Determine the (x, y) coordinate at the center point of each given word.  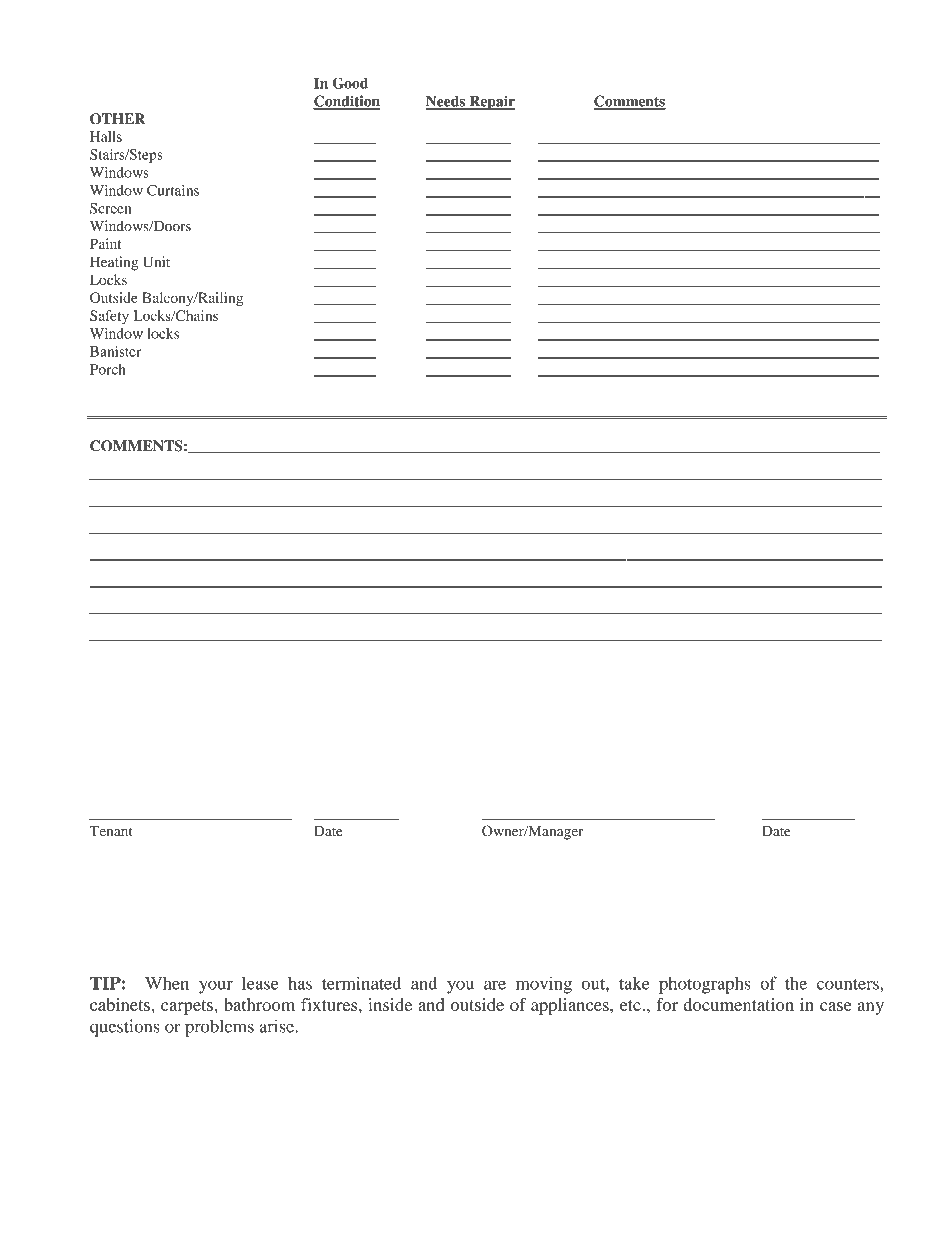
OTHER (118, 119)
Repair (491, 102)
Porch (108, 369)
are (495, 985)
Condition (347, 102)
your (216, 987)
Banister (115, 351)
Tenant (111, 831)
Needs (446, 102)
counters (849, 984)
